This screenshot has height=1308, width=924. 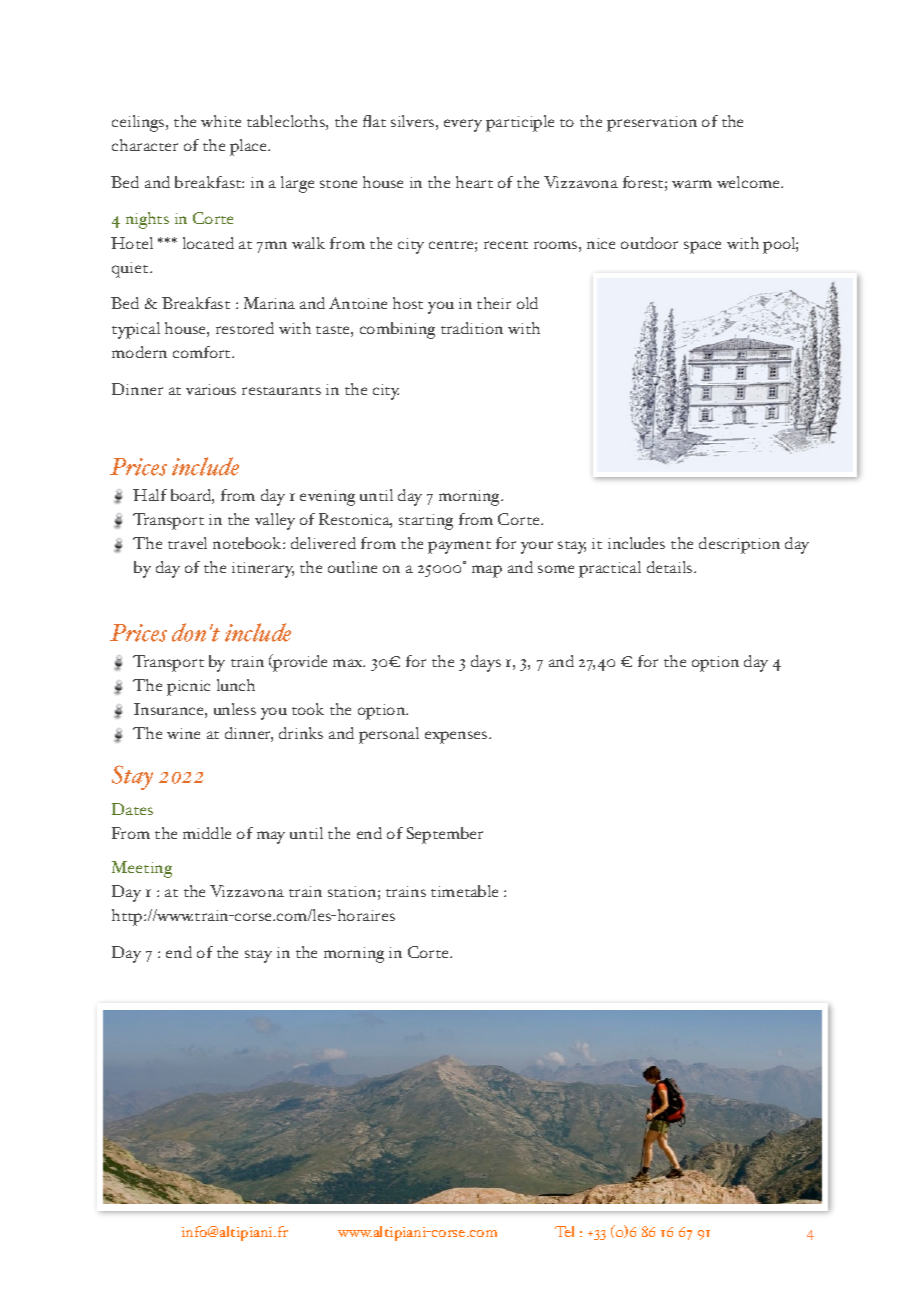 What do you see at coordinates (221, 121) in the screenshot?
I see `white` at bounding box center [221, 121].
